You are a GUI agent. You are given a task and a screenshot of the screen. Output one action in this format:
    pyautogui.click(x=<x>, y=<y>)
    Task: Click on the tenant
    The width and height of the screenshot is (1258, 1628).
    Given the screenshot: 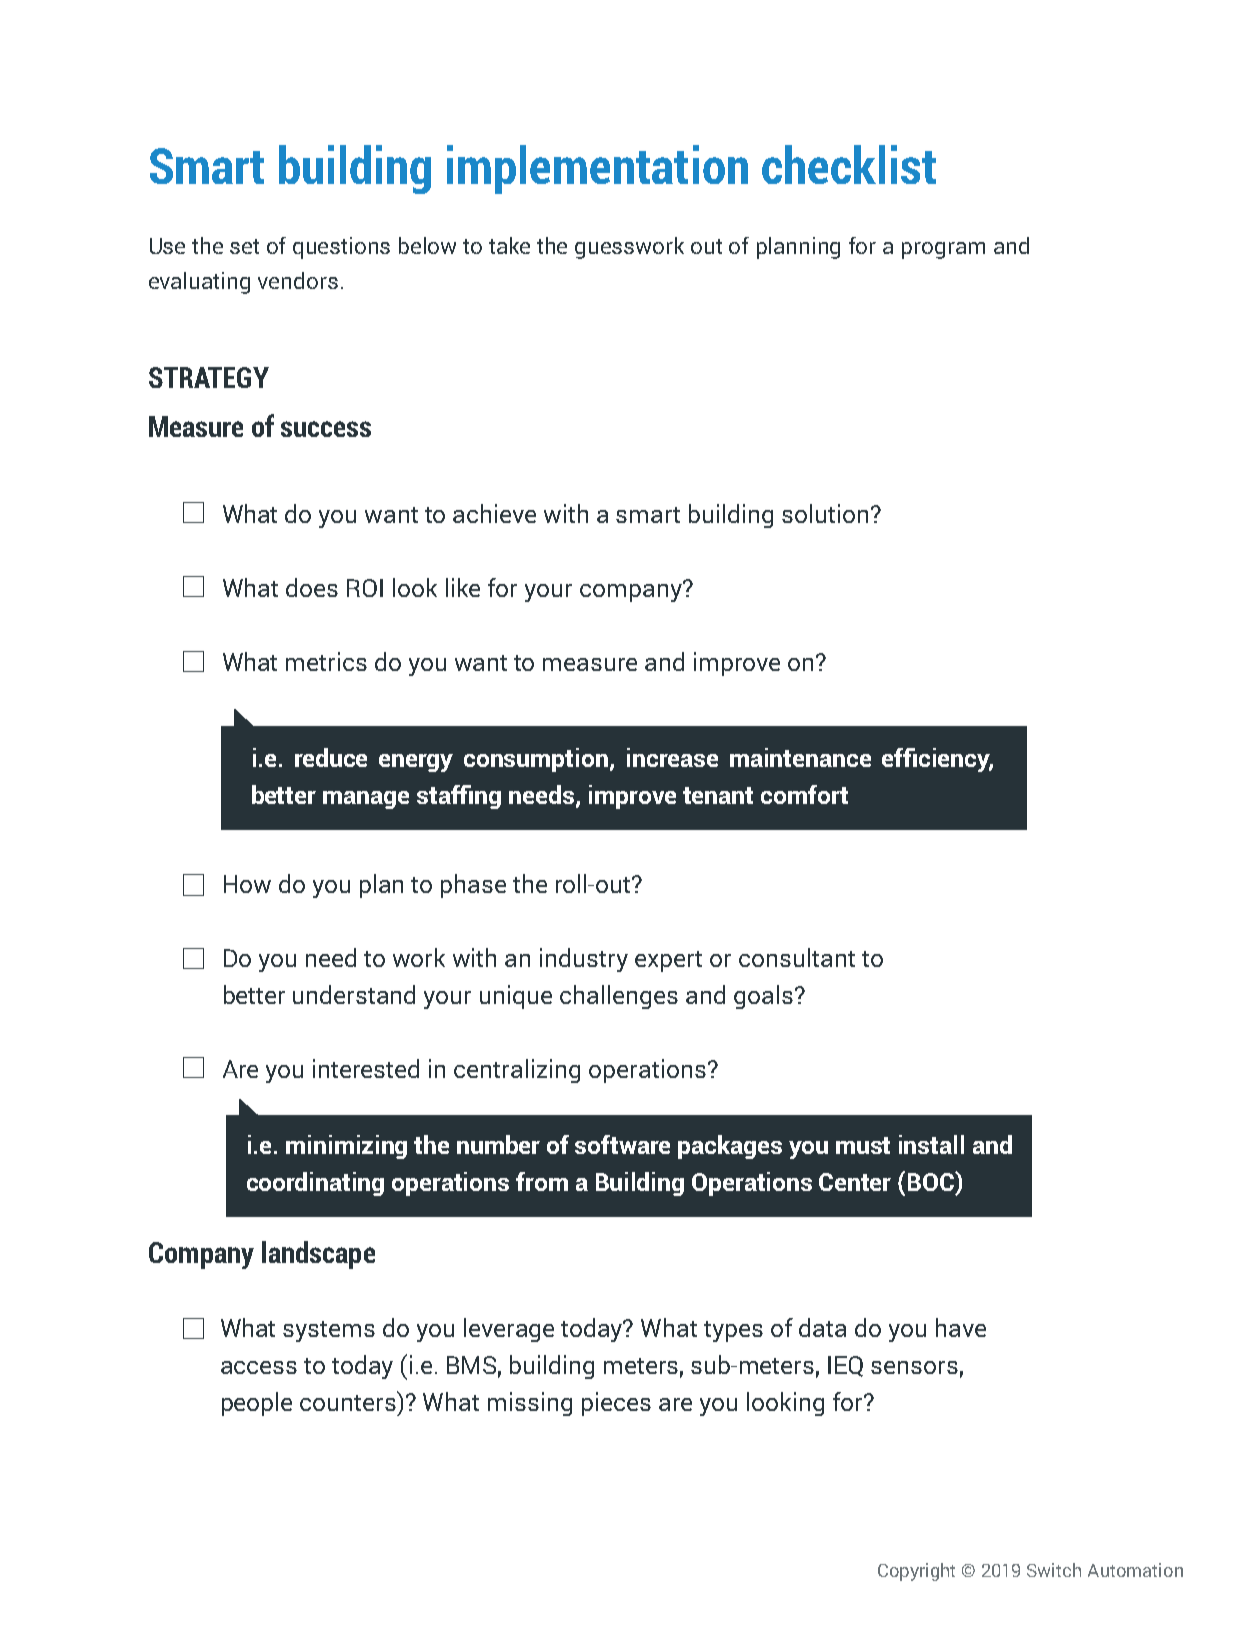 What is the action you would take?
    pyautogui.click(x=718, y=795)
